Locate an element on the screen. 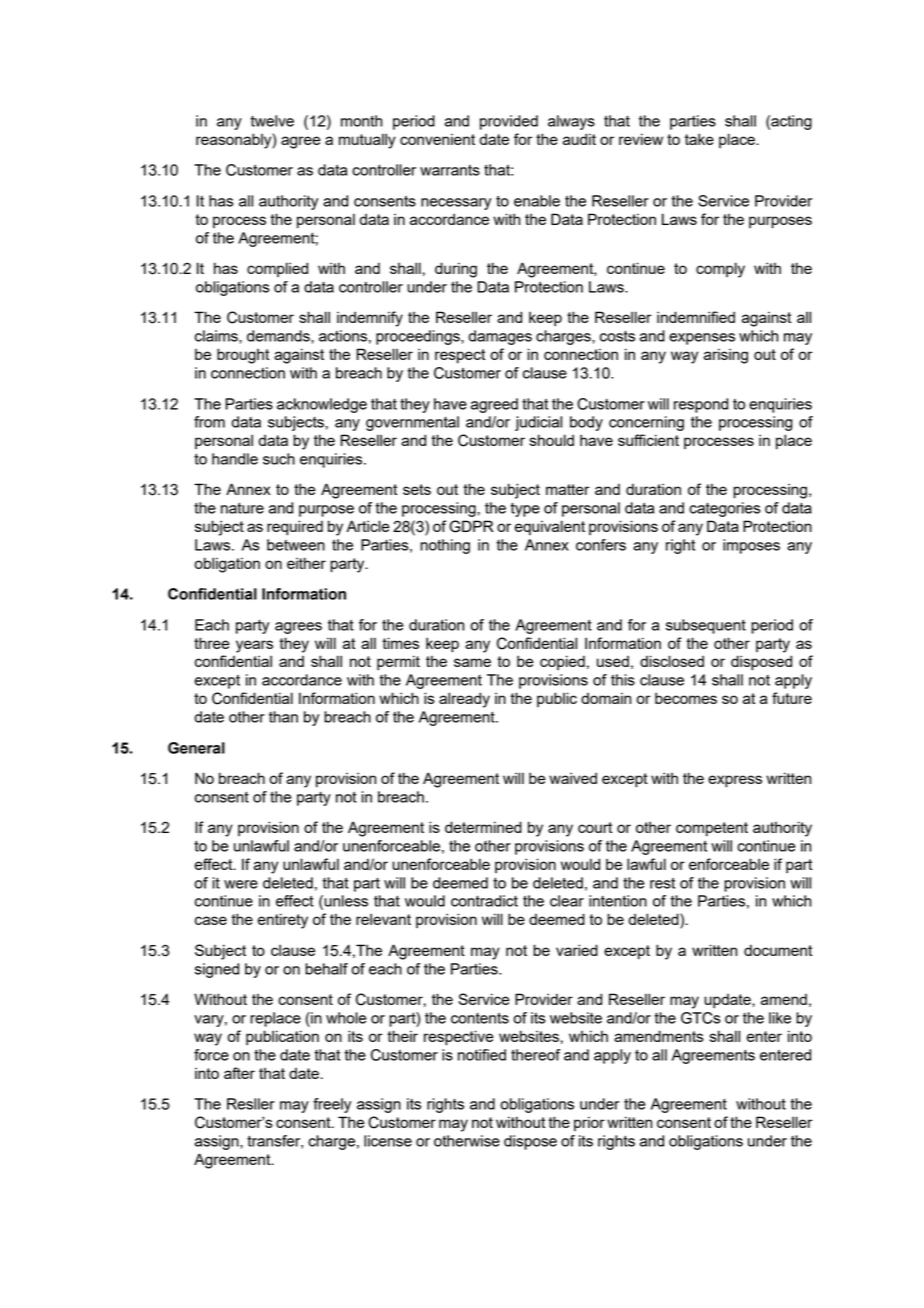 This screenshot has height=1308, width=924. determined is located at coordinates (483, 827).
